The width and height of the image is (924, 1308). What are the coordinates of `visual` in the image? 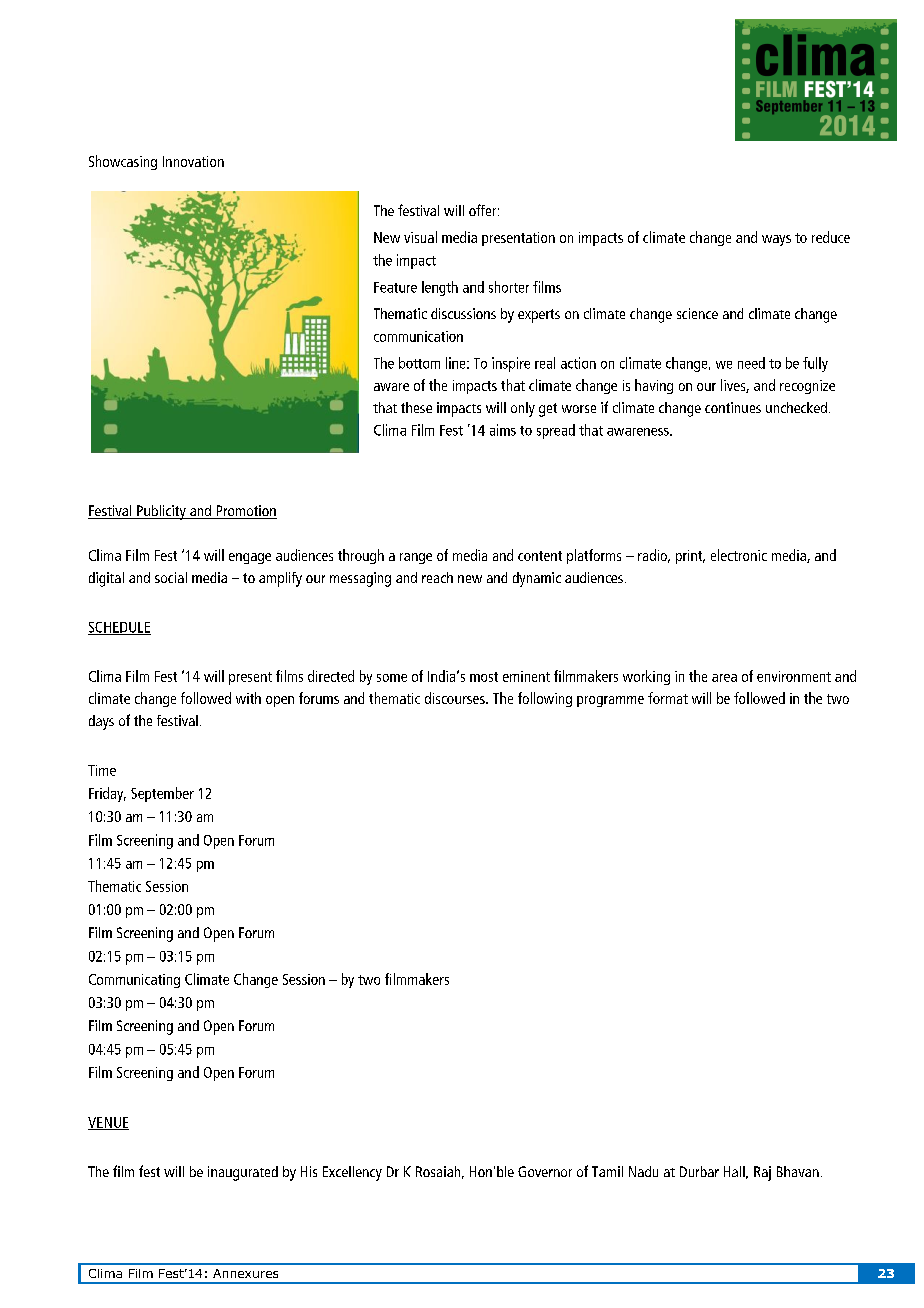 It's located at (420, 237).
